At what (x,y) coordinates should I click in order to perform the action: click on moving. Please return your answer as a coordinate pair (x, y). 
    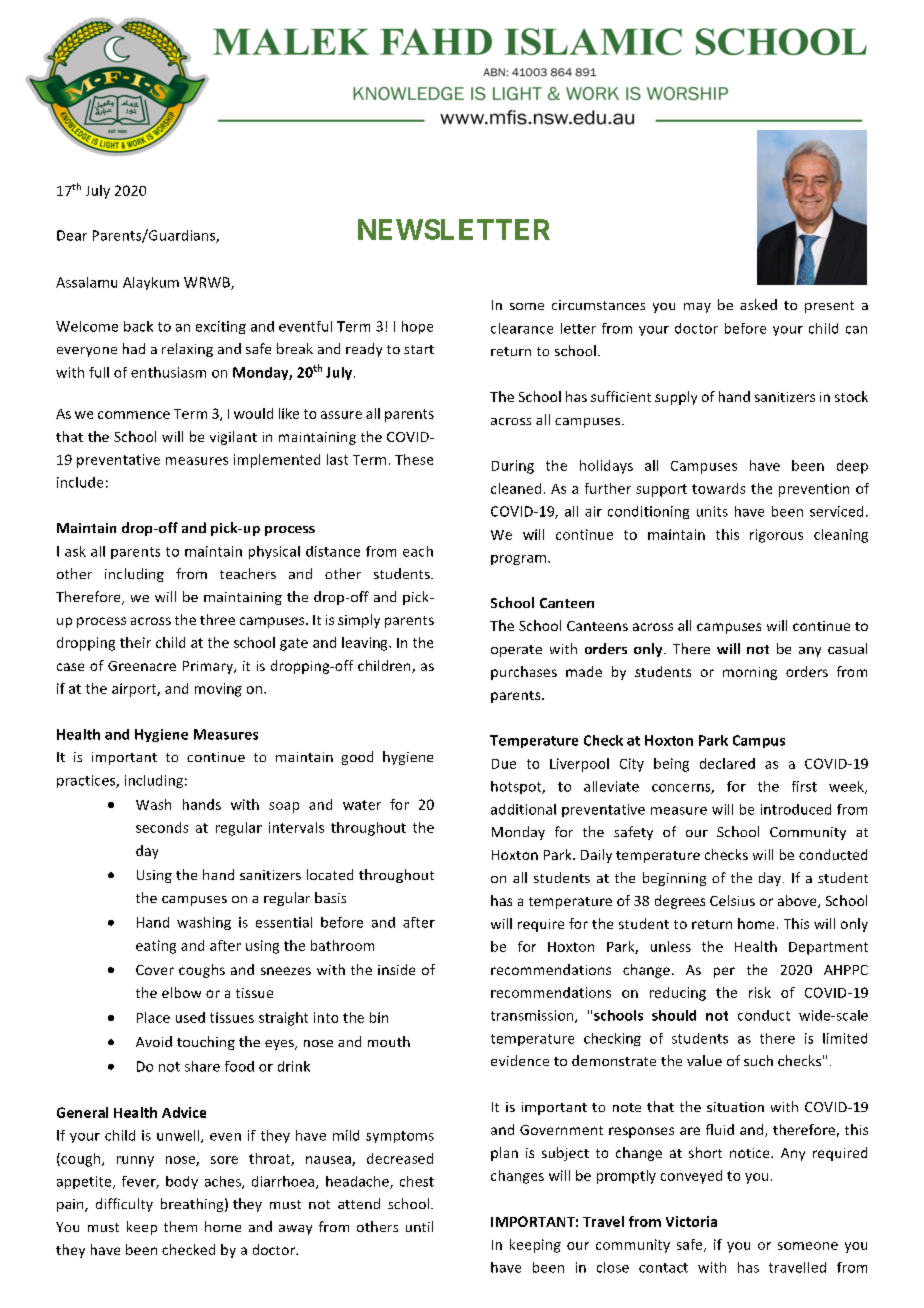
    Looking at the image, I should click on (218, 690).
